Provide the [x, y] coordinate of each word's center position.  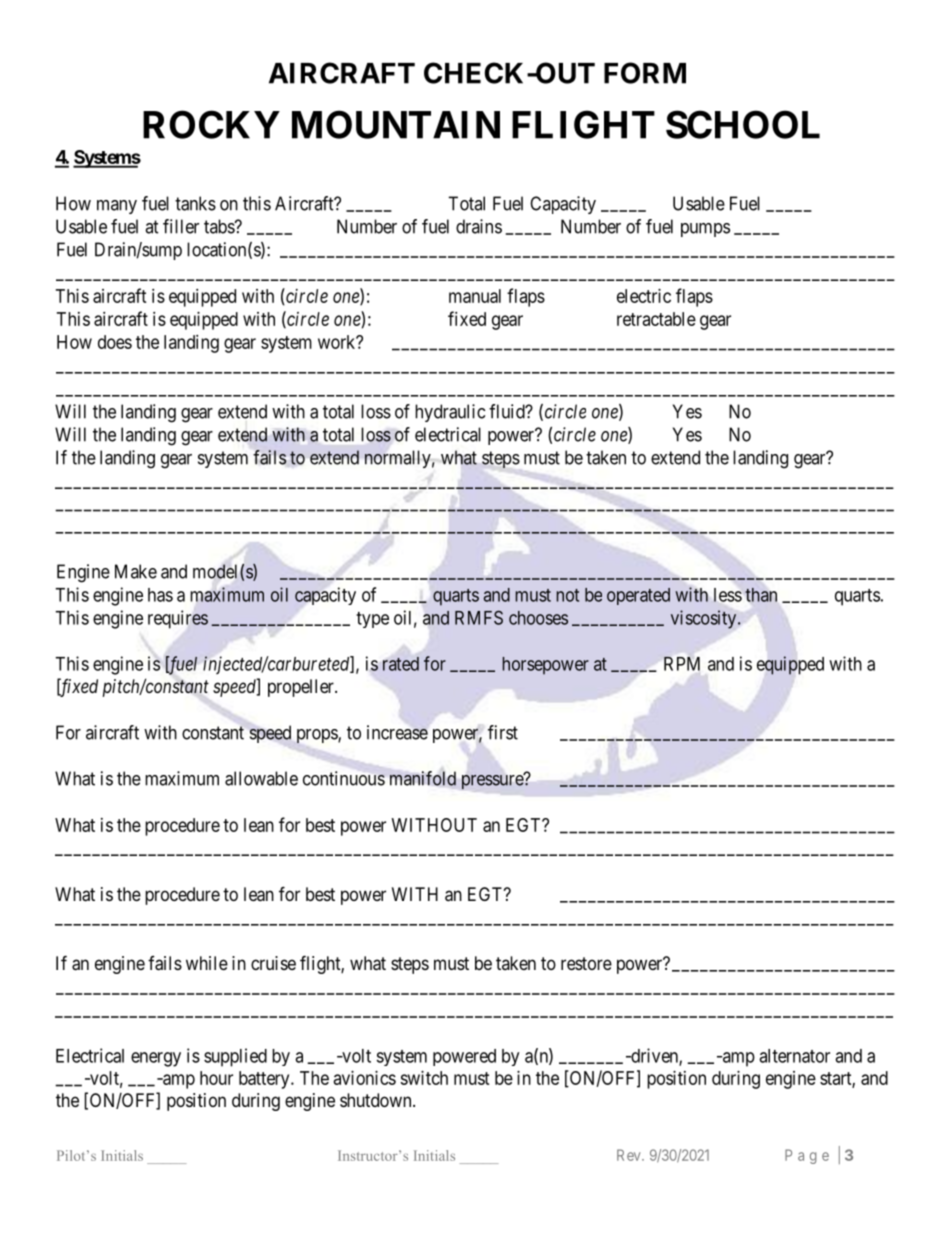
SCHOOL [743, 124]
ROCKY [211, 124]
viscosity [705, 619]
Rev [630, 1155]
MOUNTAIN [396, 124]
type [372, 620]
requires [178, 619]
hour [216, 1078]
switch [424, 1078]
